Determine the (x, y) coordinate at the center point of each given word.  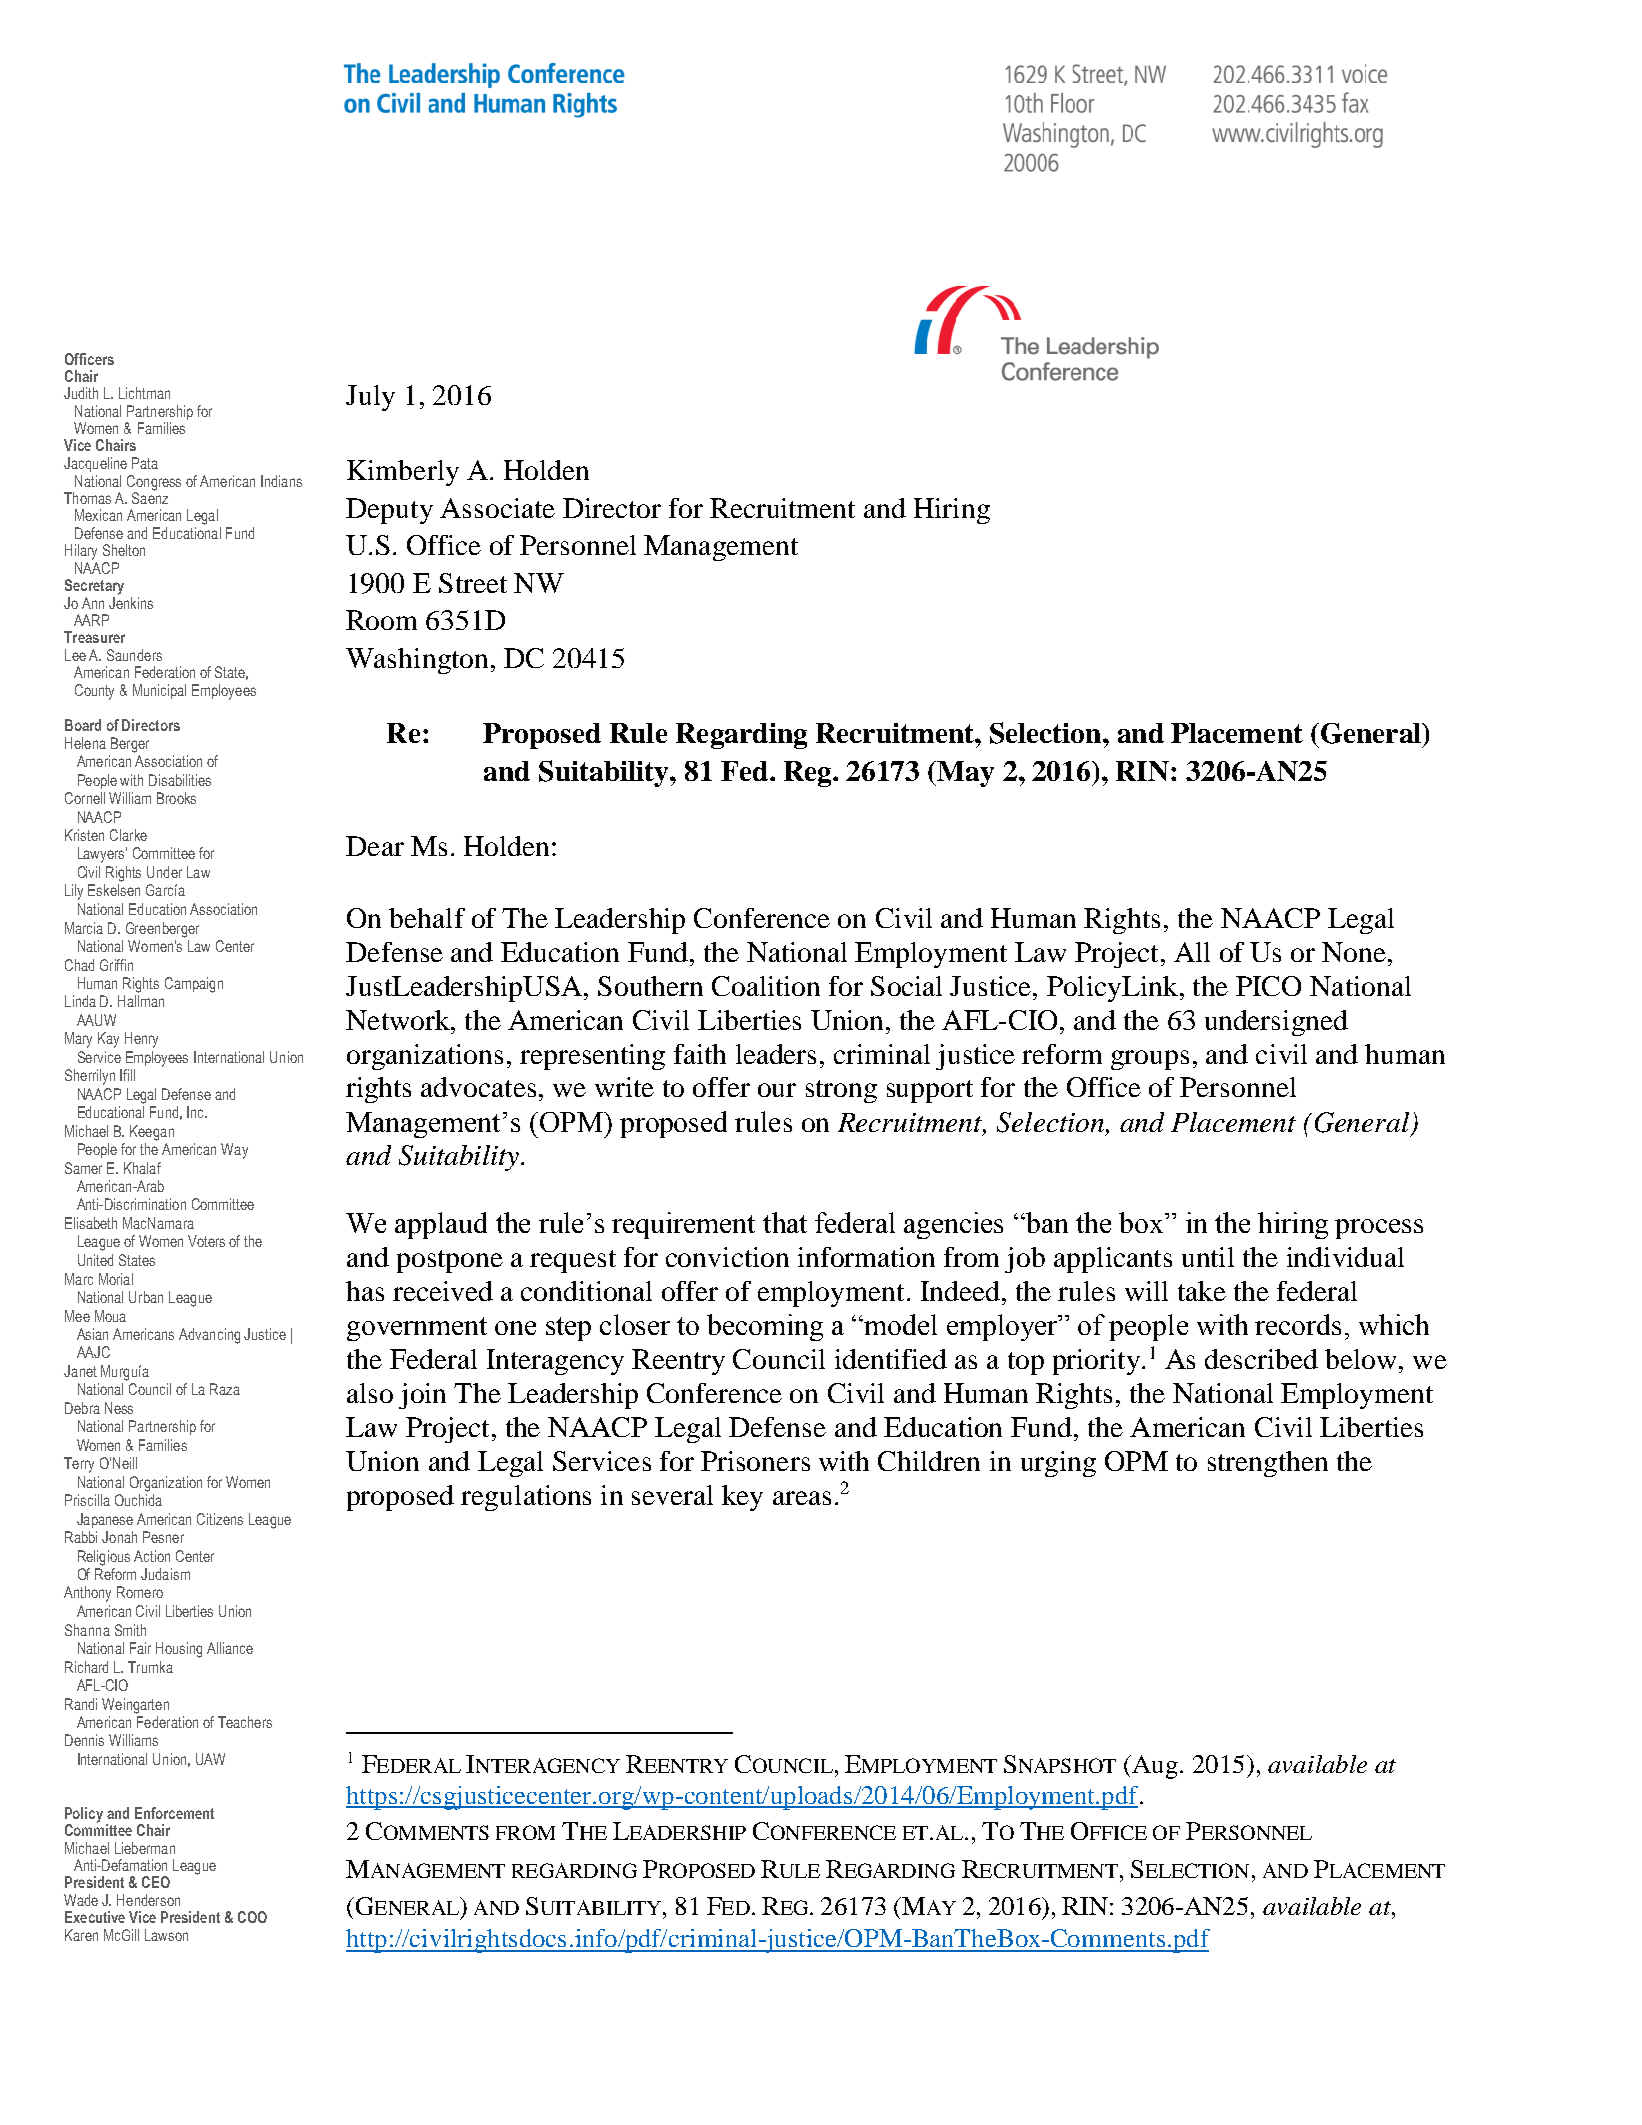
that (785, 1222)
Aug (1154, 1767)
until (1208, 1257)
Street (473, 583)
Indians (281, 481)
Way (234, 1151)
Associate (497, 508)
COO (252, 1917)
